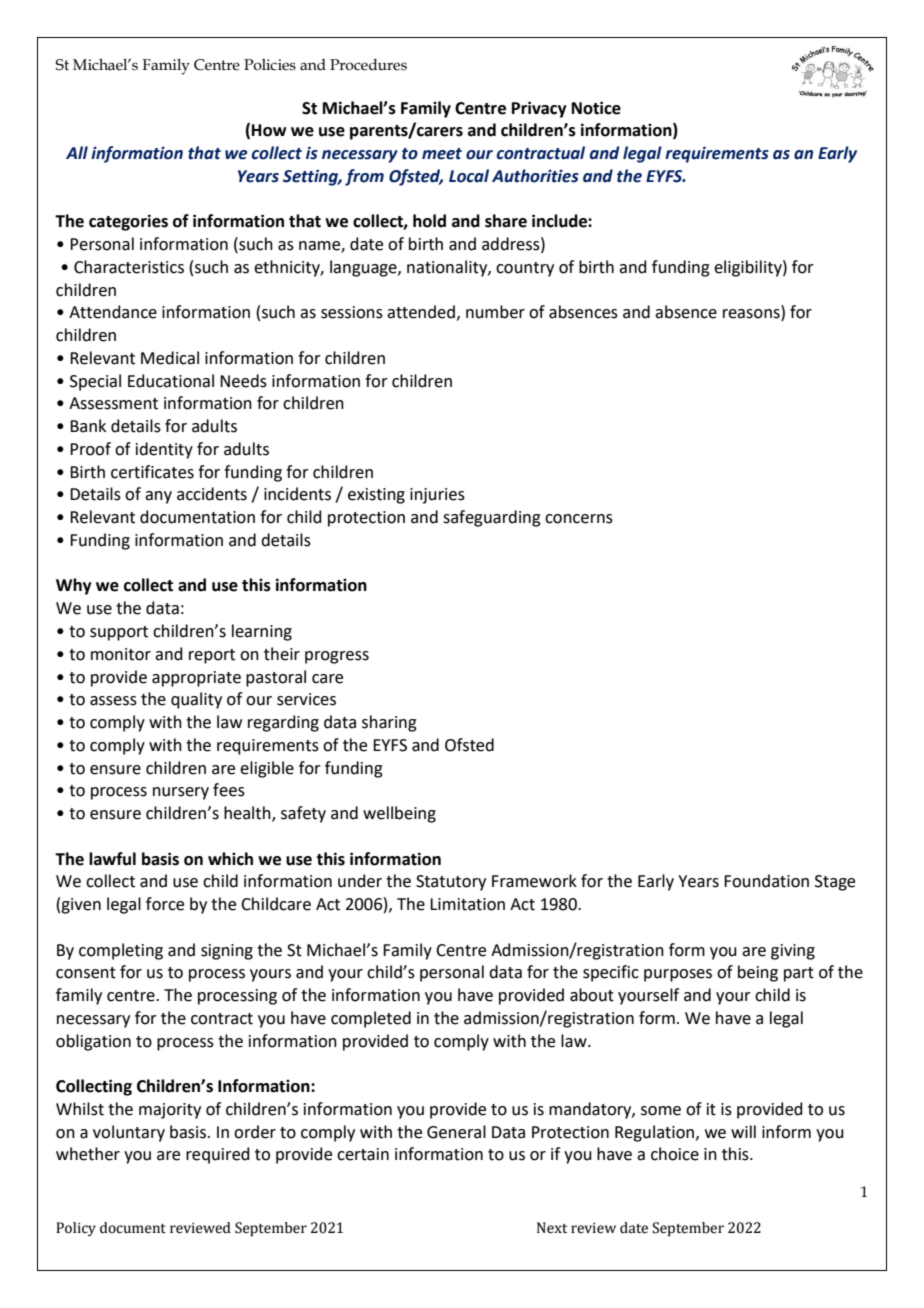 This image has height=1308, width=924. What do you see at coordinates (456, 1132) in the image?
I see `General` at bounding box center [456, 1132].
